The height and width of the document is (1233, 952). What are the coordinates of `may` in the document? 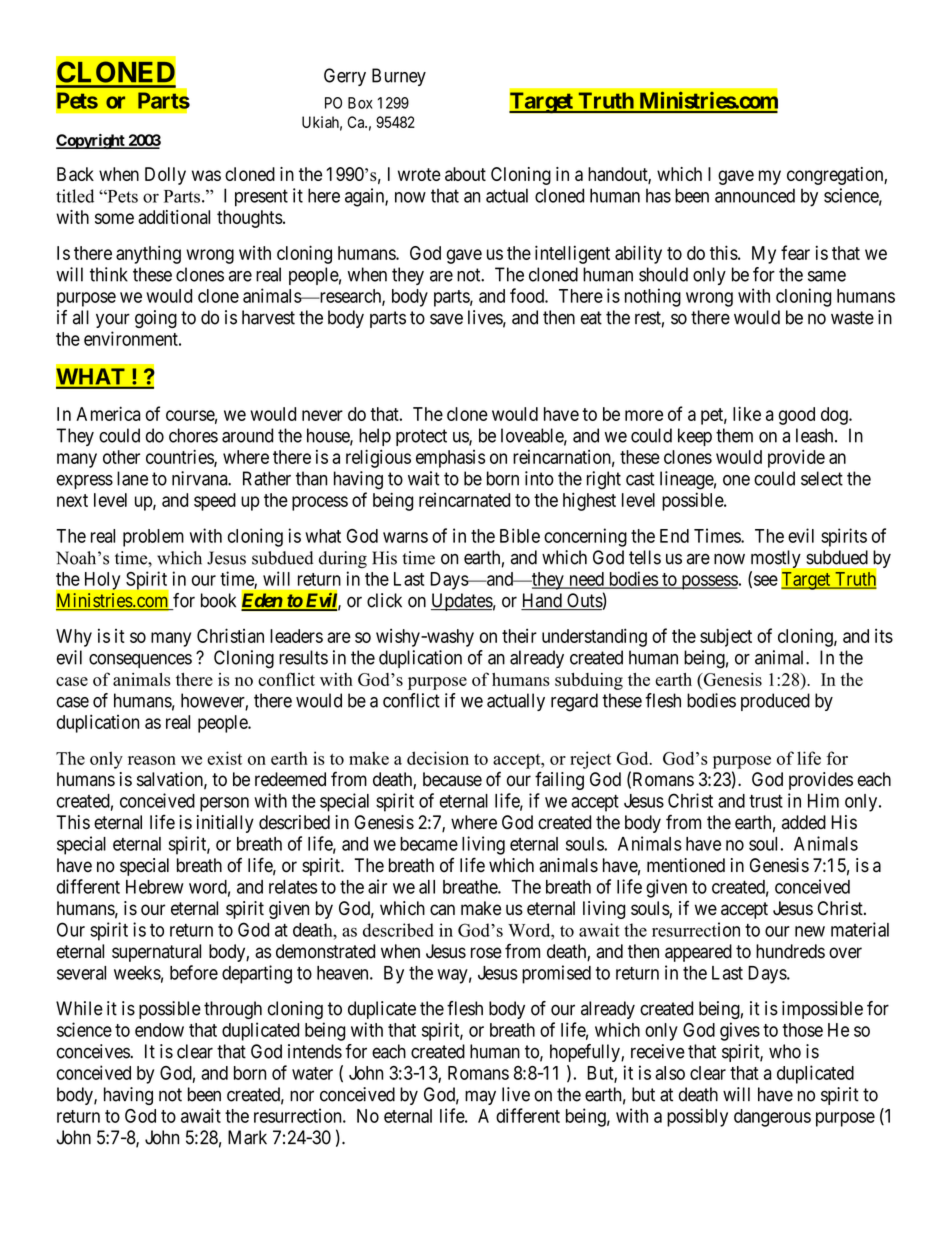 It's located at (480, 1097).
